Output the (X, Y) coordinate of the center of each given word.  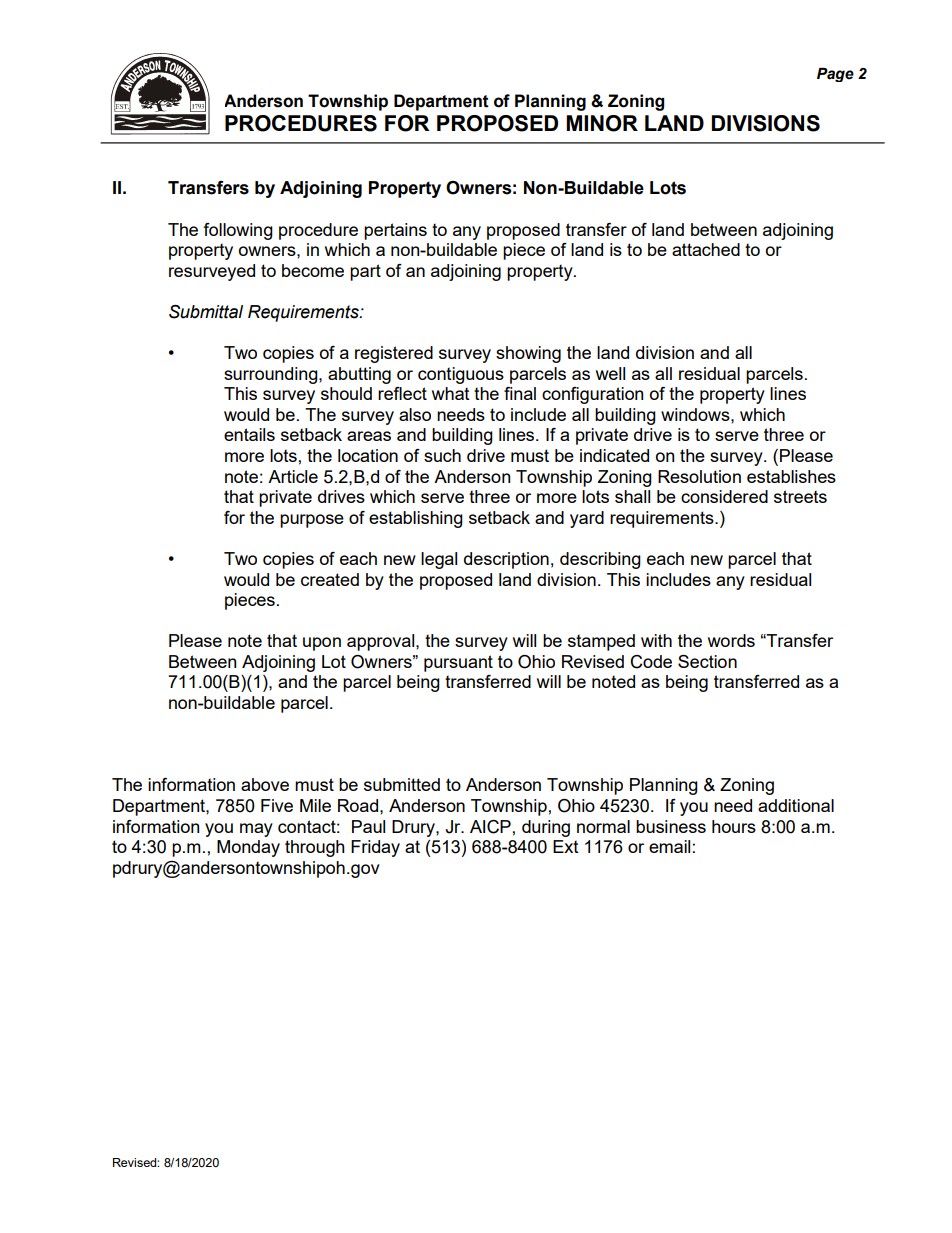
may (256, 830)
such (442, 455)
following (238, 231)
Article (293, 476)
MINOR (602, 123)
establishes (791, 476)
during (546, 828)
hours (734, 826)
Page (835, 75)
